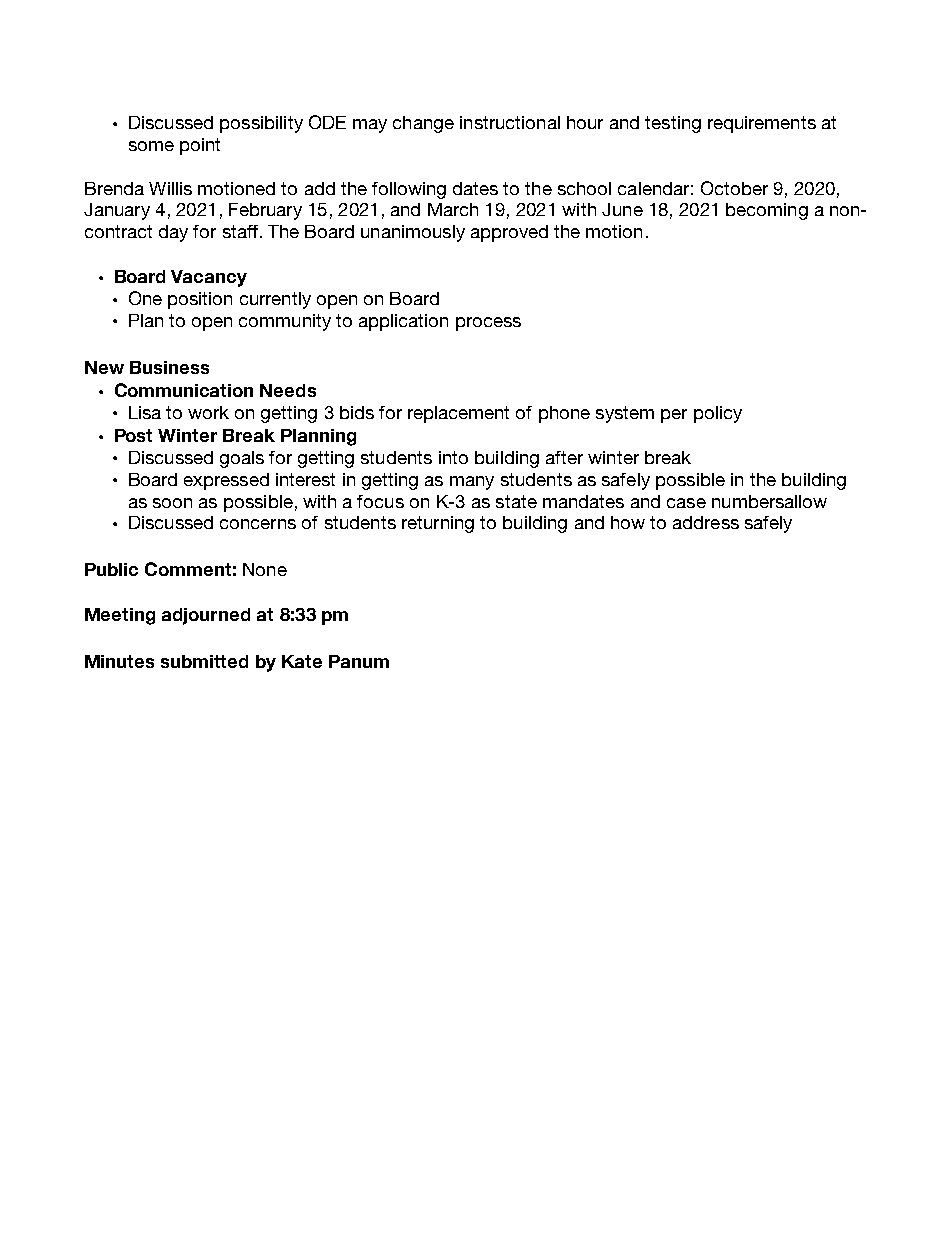 Image resolution: width=952 pixels, height=1233 pixels. Describe the element at coordinates (674, 416) in the screenshot. I see `per` at that location.
